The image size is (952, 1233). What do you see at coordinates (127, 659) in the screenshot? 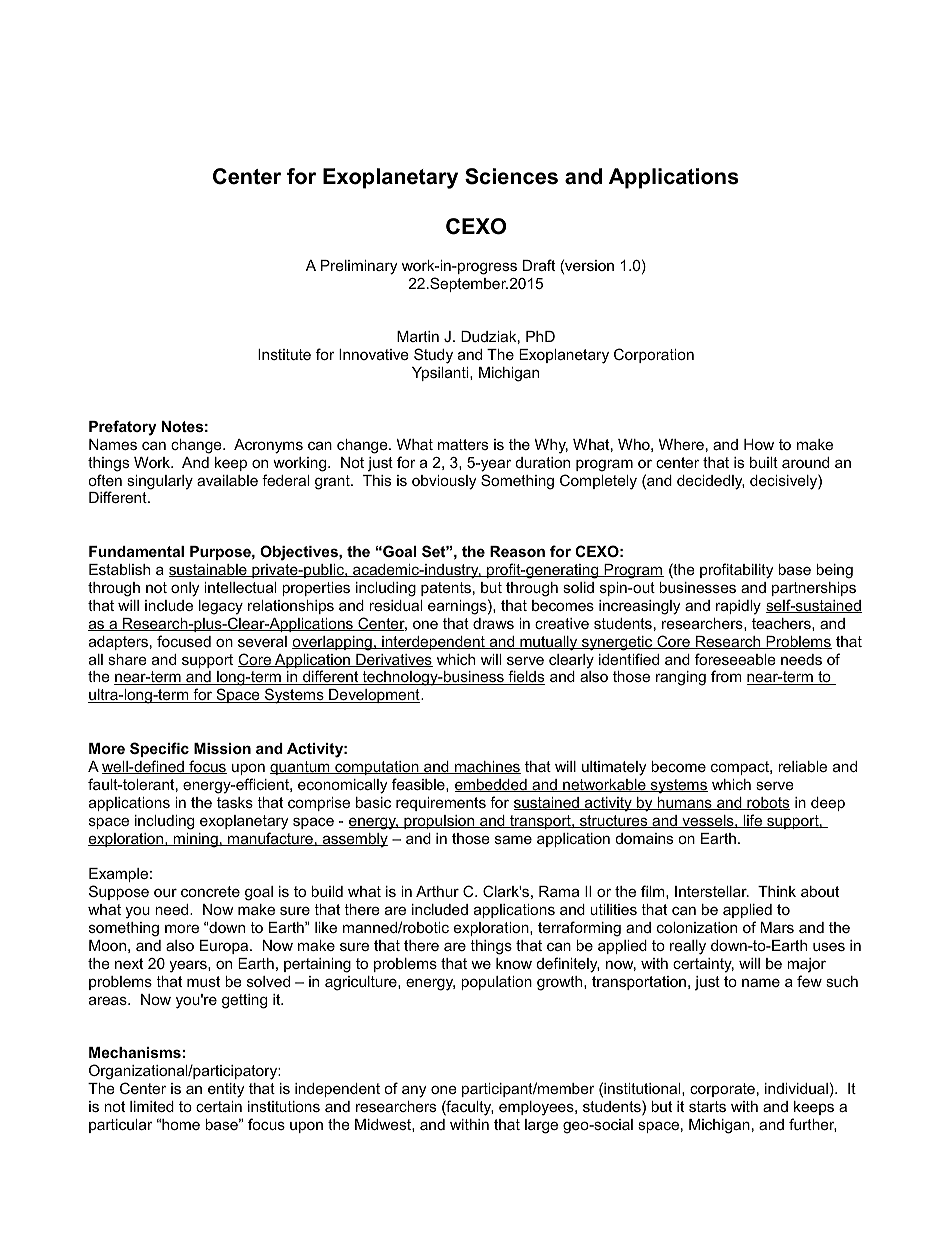
I see `share` at bounding box center [127, 659].
